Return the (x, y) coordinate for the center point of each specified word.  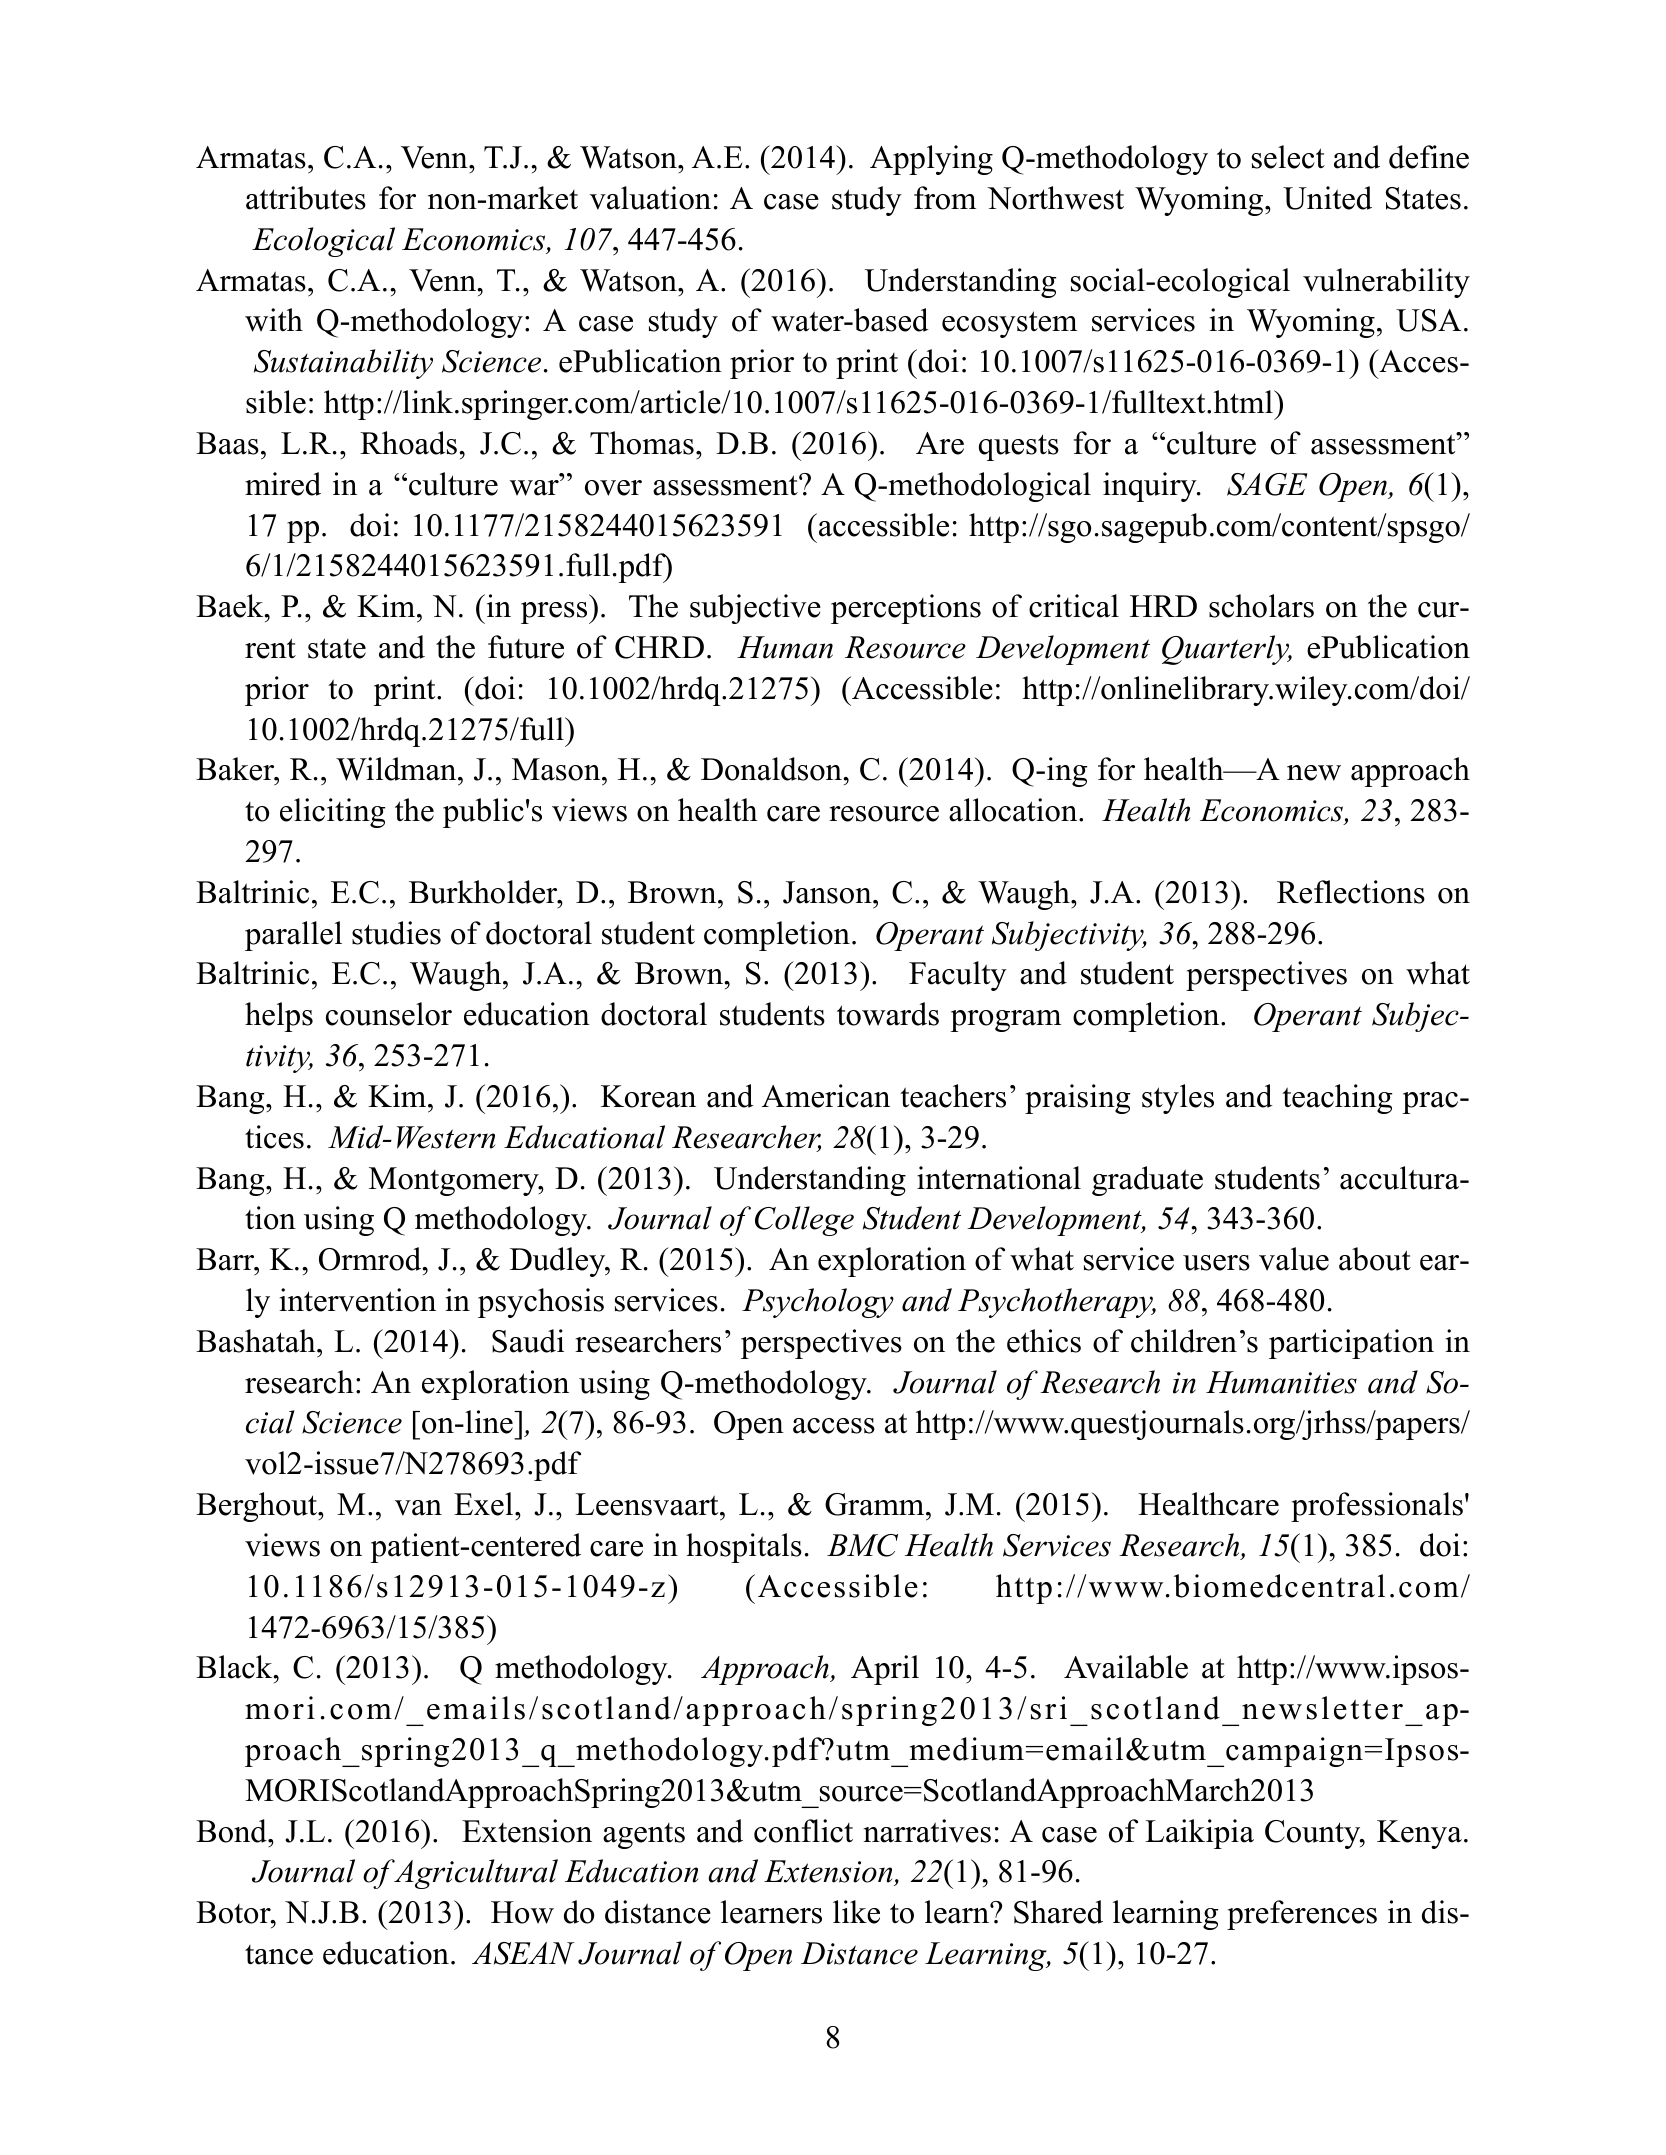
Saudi (528, 1341)
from (945, 198)
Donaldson (772, 769)
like (856, 1912)
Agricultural (475, 1874)
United (1327, 198)
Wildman (397, 769)
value (1294, 1259)
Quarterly (1227, 650)
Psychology (818, 1303)
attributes (306, 198)
